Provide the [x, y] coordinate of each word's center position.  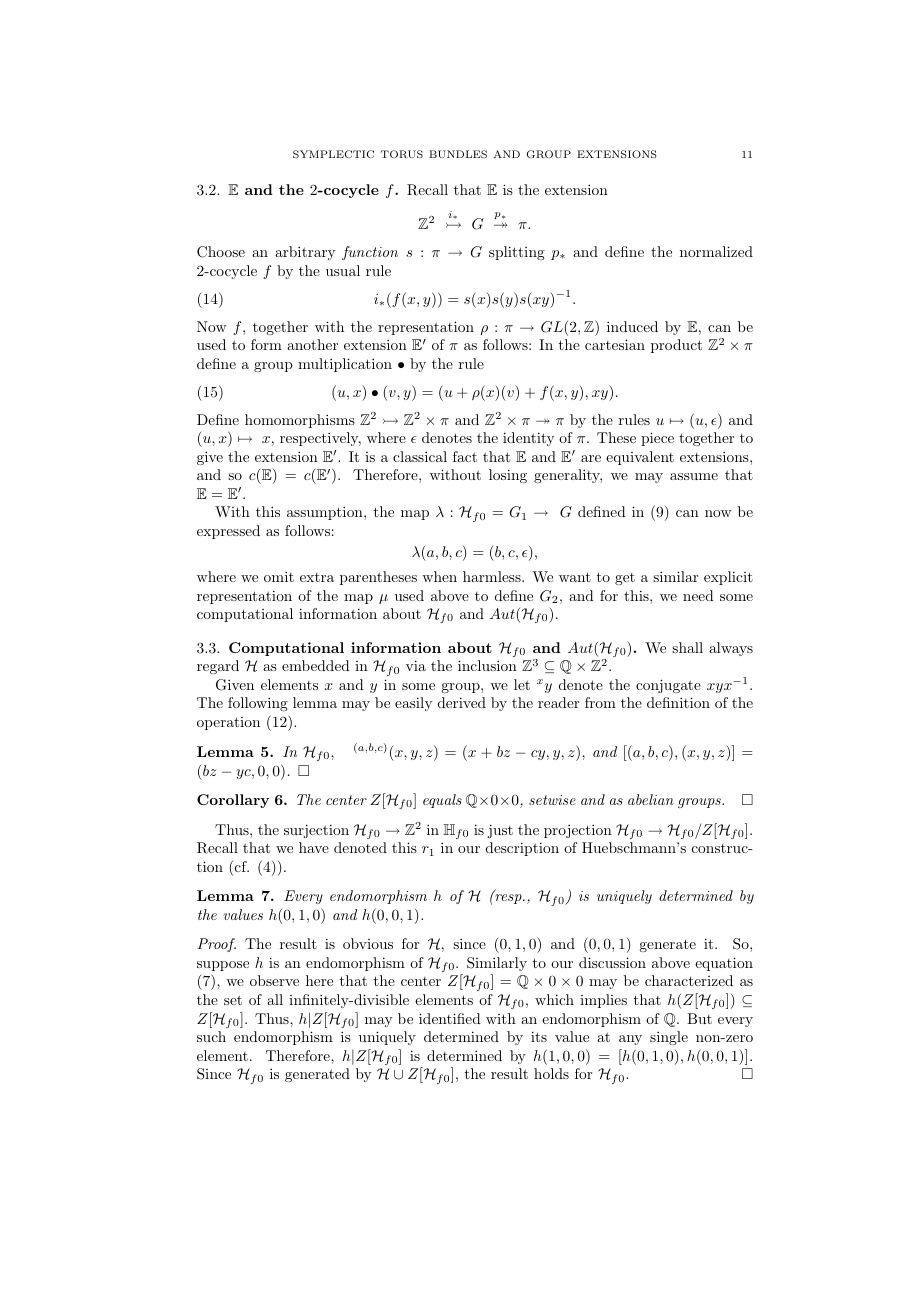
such [211, 1036]
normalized [716, 251]
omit [279, 576]
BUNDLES [458, 154]
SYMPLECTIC [333, 154]
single [669, 1038]
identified [450, 1018]
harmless [493, 576]
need [698, 595]
